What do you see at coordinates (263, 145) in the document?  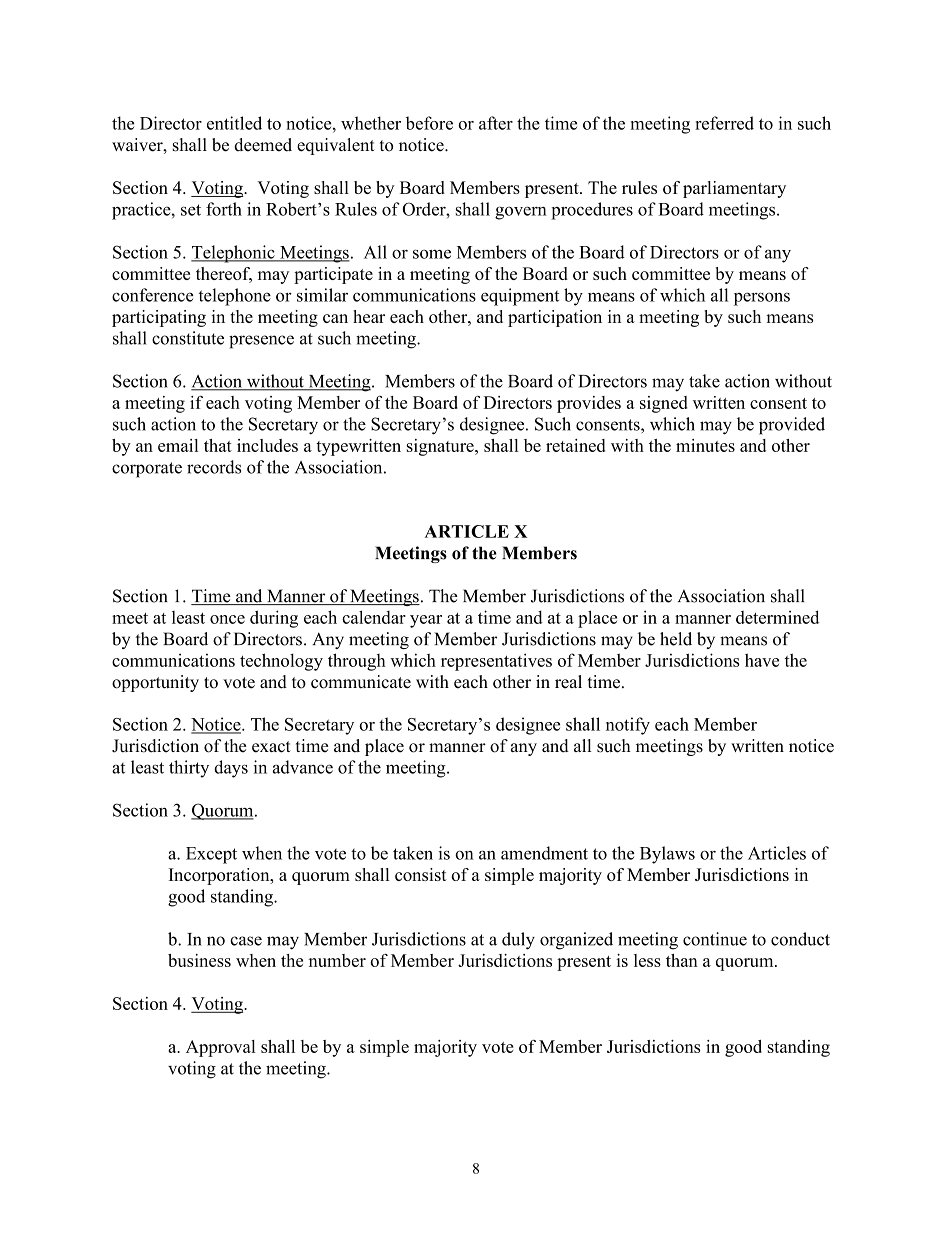 I see `deemed` at bounding box center [263, 145].
